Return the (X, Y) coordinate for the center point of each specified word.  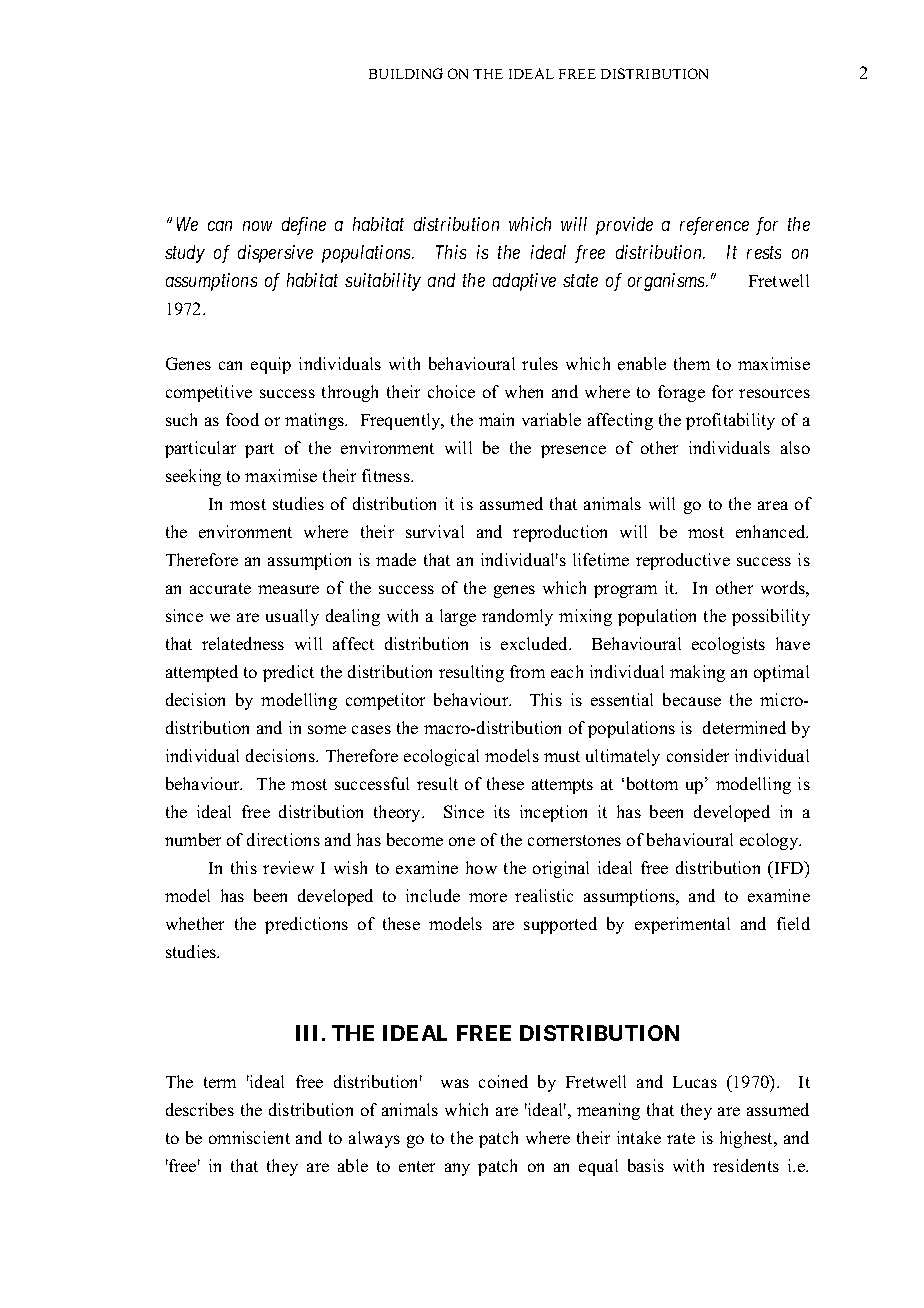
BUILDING (406, 73)
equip (271, 365)
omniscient (249, 1137)
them (692, 363)
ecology (770, 841)
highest (748, 1139)
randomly (517, 617)
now (257, 226)
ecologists (728, 645)
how (481, 867)
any (457, 1169)
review (288, 867)
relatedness (243, 643)
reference (714, 226)
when (524, 391)
